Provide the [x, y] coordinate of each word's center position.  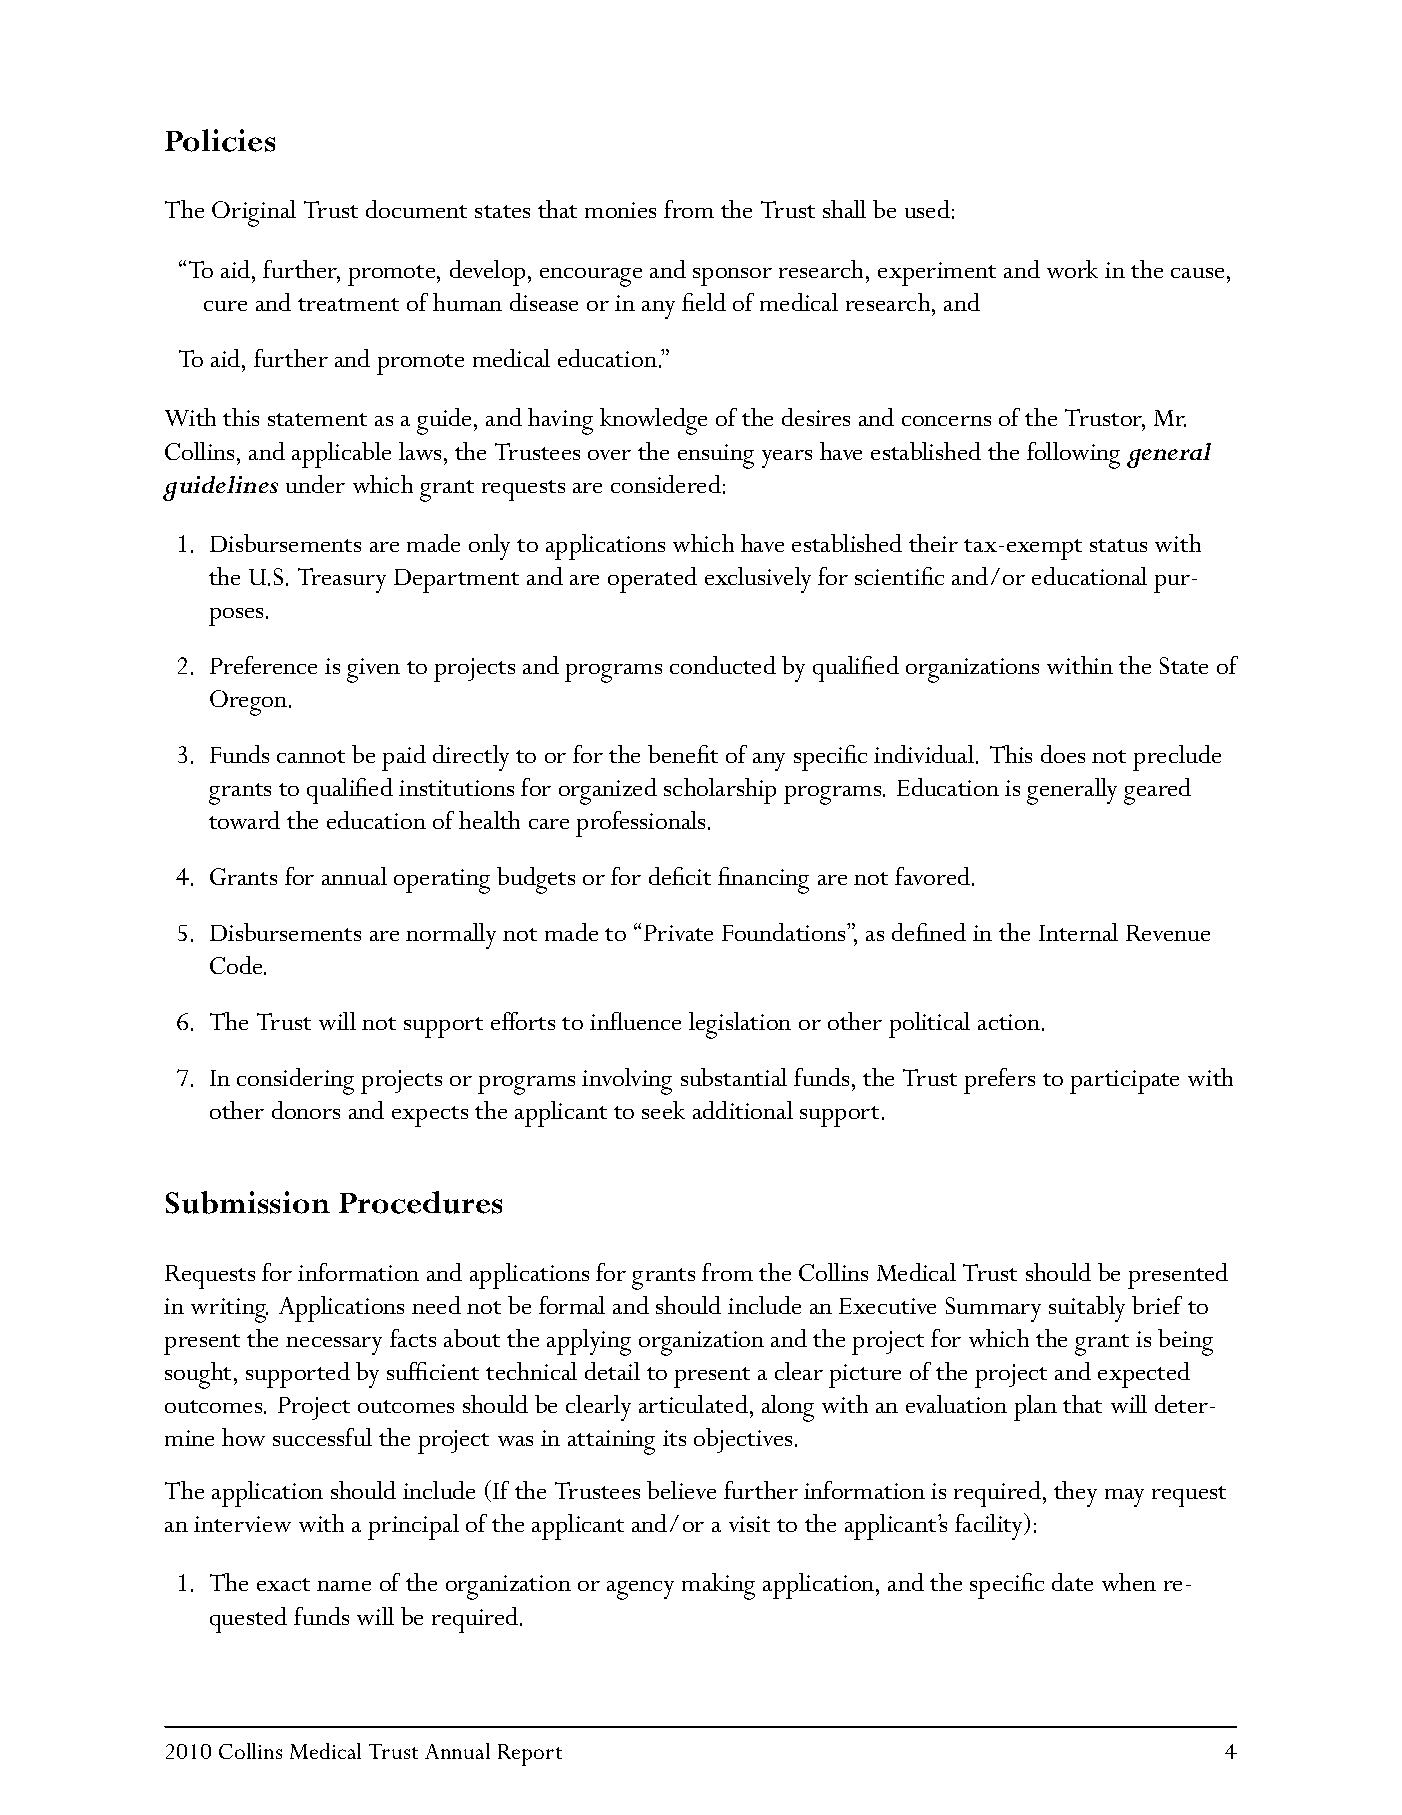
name [344, 1586]
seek [663, 1110]
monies [620, 210]
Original [254, 213]
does [1063, 754]
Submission [248, 1202]
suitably [1087, 1309]
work [1072, 269]
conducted [723, 665]
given [373, 670]
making [718, 1586]
